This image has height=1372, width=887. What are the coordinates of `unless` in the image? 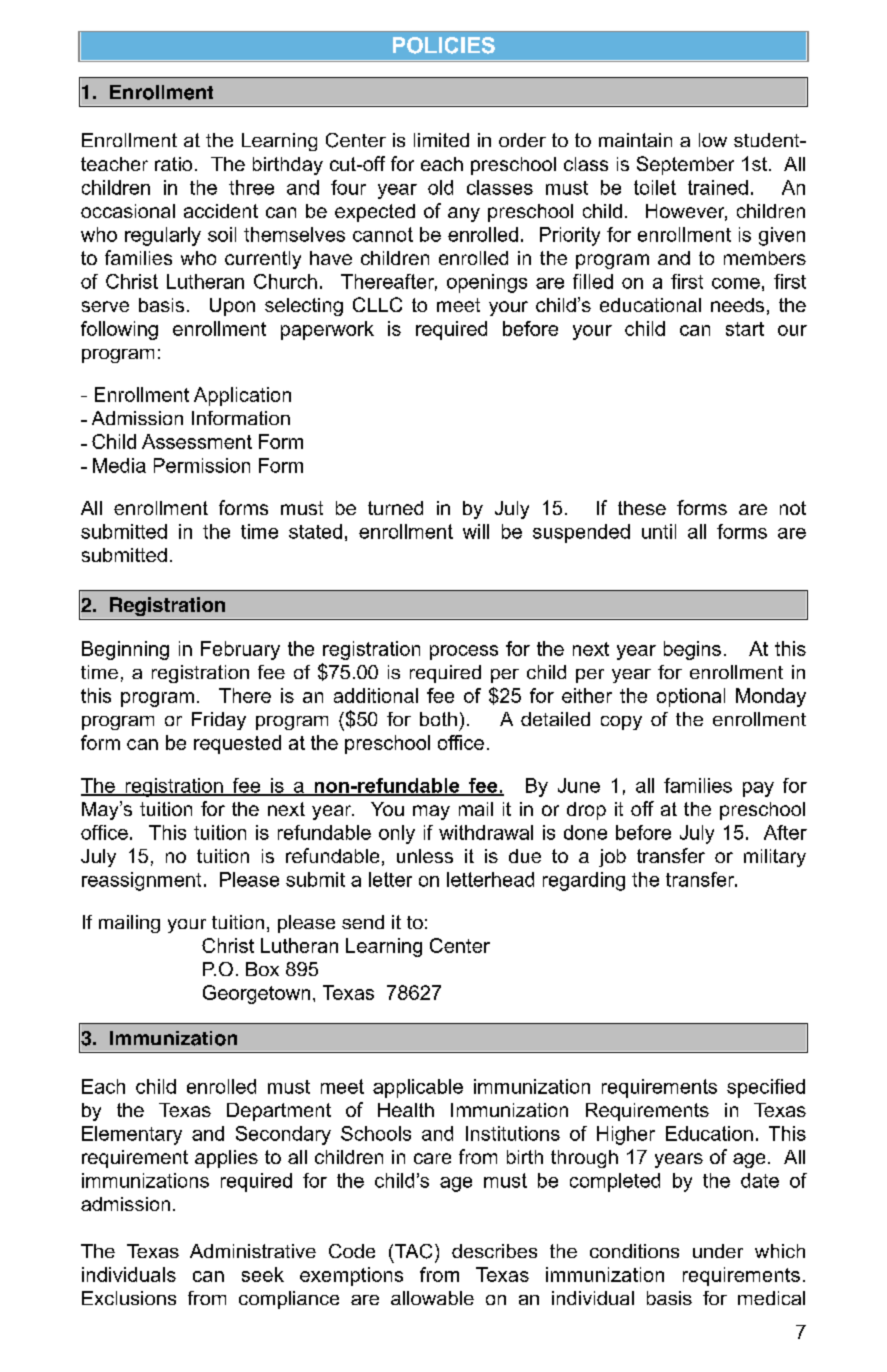 It's located at (425, 856).
